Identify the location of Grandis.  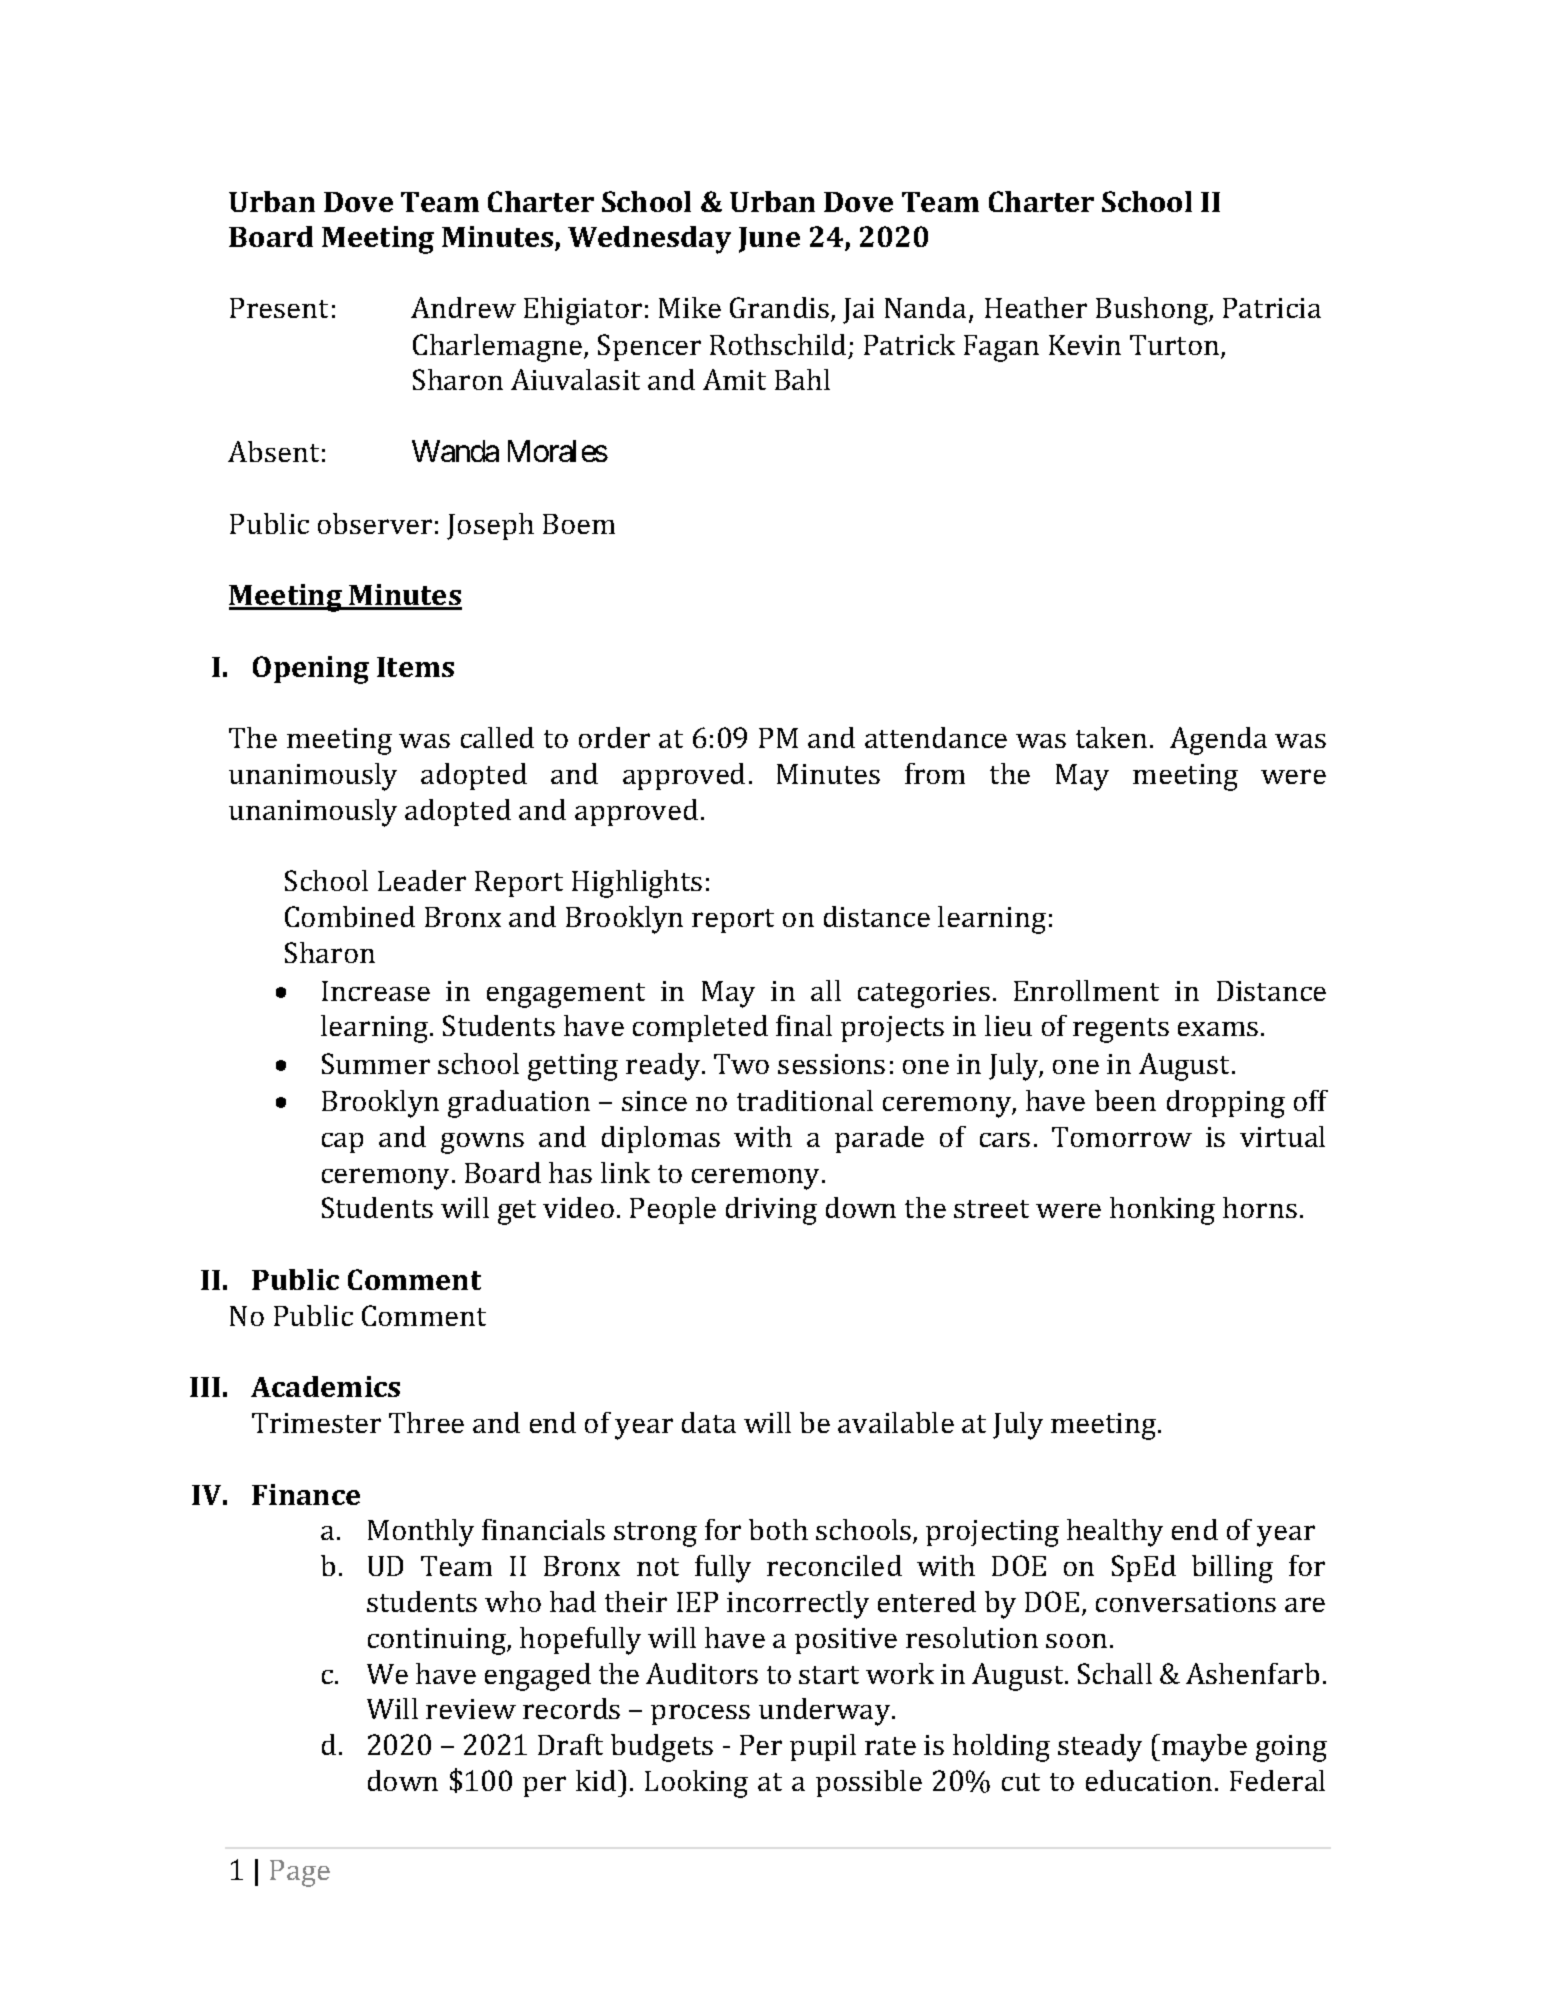
(779, 307).
